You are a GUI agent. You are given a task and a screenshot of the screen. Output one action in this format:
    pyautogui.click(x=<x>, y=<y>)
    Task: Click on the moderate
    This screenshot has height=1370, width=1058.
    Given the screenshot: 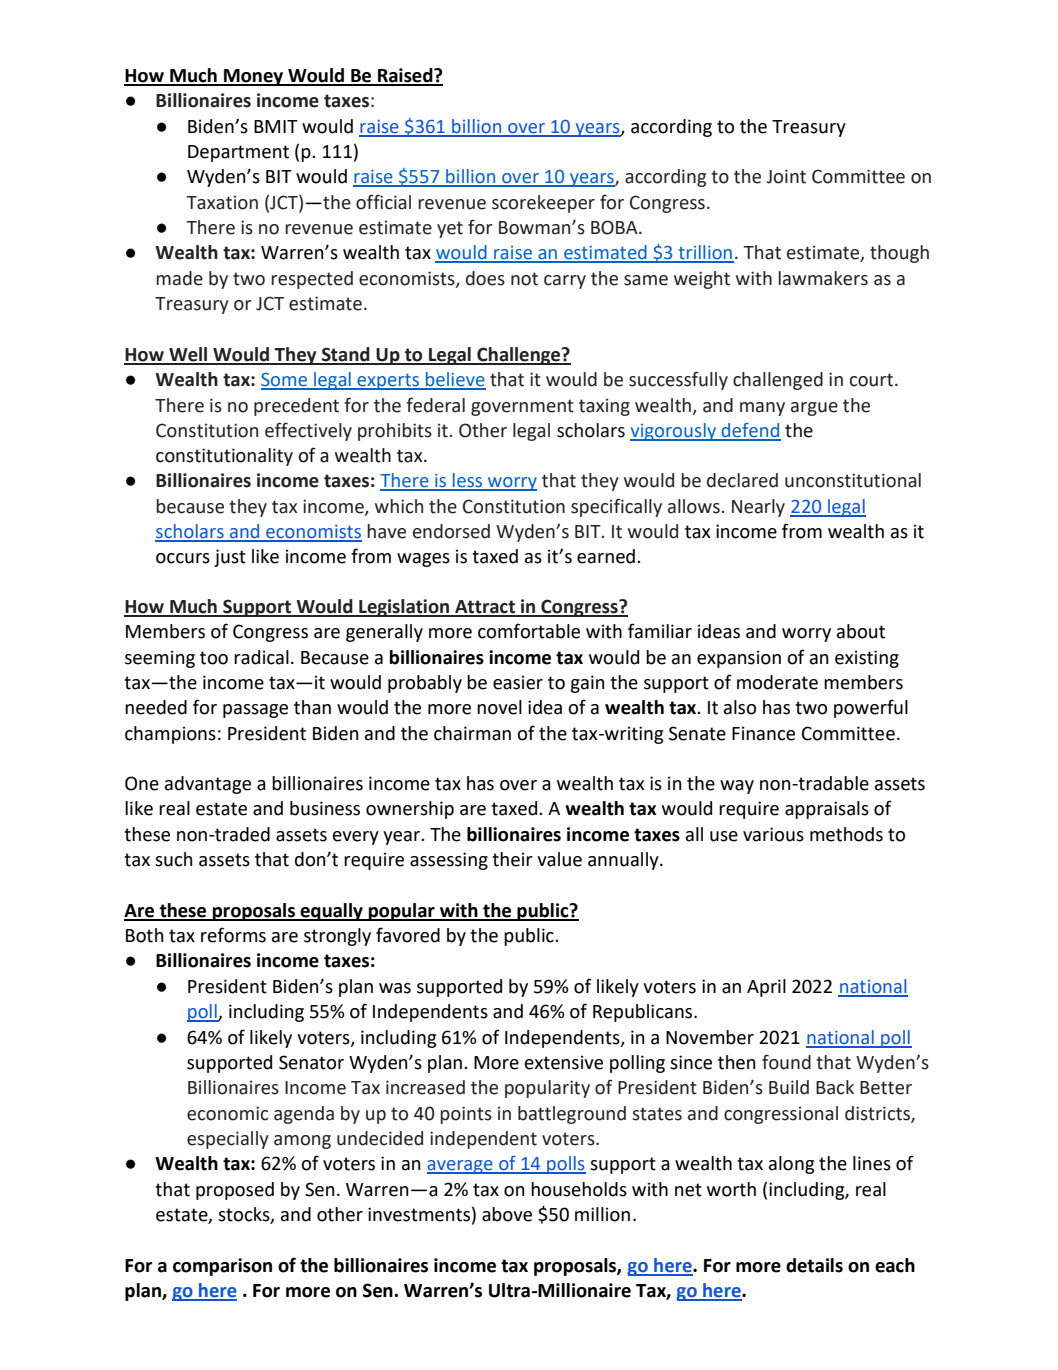 What is the action you would take?
    pyautogui.click(x=777, y=682)
